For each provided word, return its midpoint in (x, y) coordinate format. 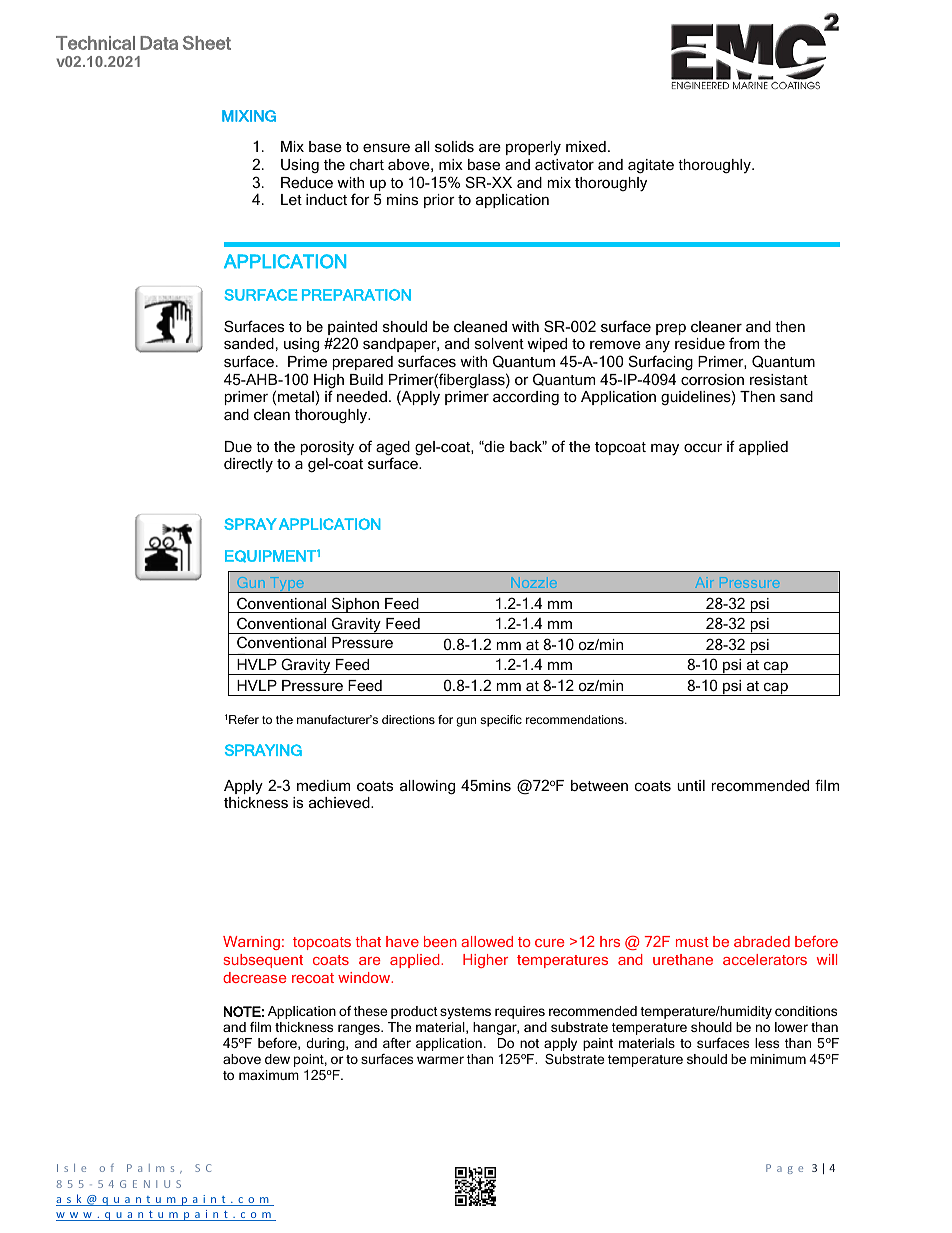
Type (287, 585)
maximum (269, 1075)
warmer (440, 1060)
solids (454, 146)
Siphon (355, 605)
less (767, 1043)
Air (705, 582)
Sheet (207, 43)
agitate (651, 166)
